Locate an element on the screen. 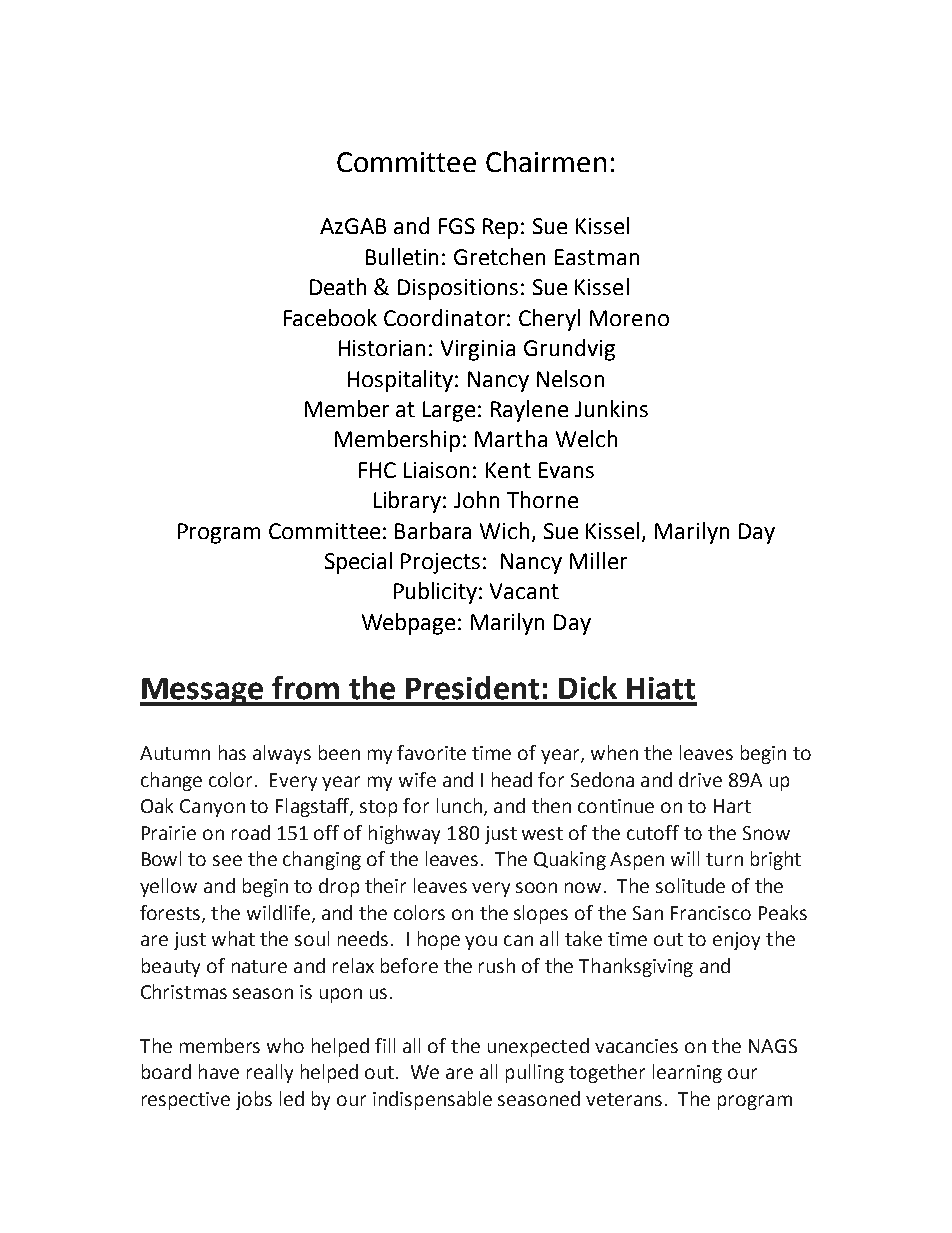 This screenshot has width=952, height=1233. have is located at coordinates (219, 1071).
